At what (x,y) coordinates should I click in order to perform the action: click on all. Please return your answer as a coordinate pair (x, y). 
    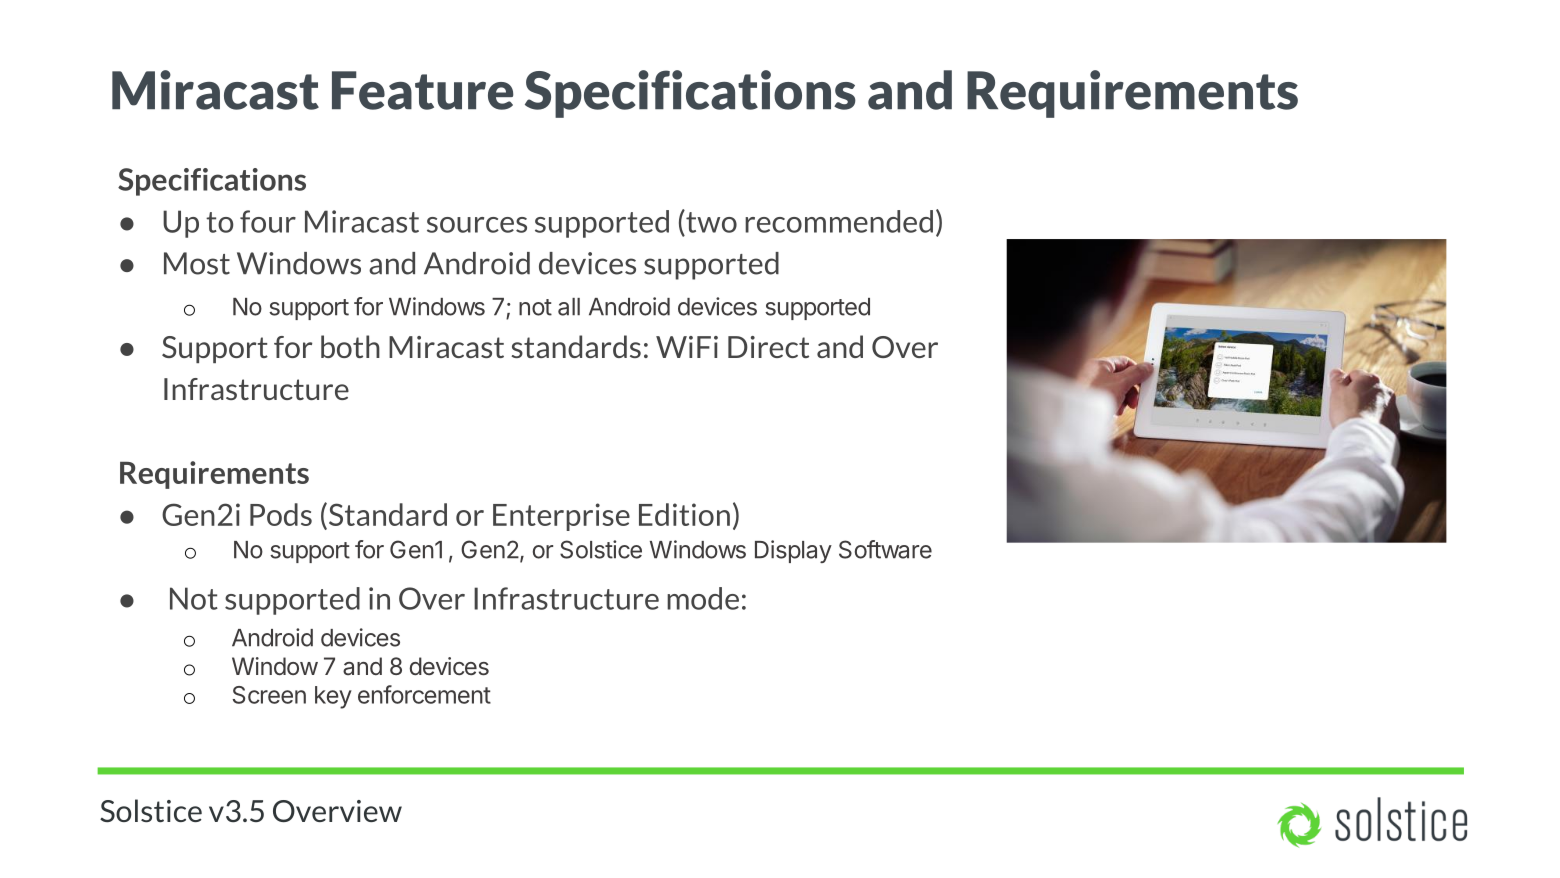
    Looking at the image, I should click on (569, 307).
